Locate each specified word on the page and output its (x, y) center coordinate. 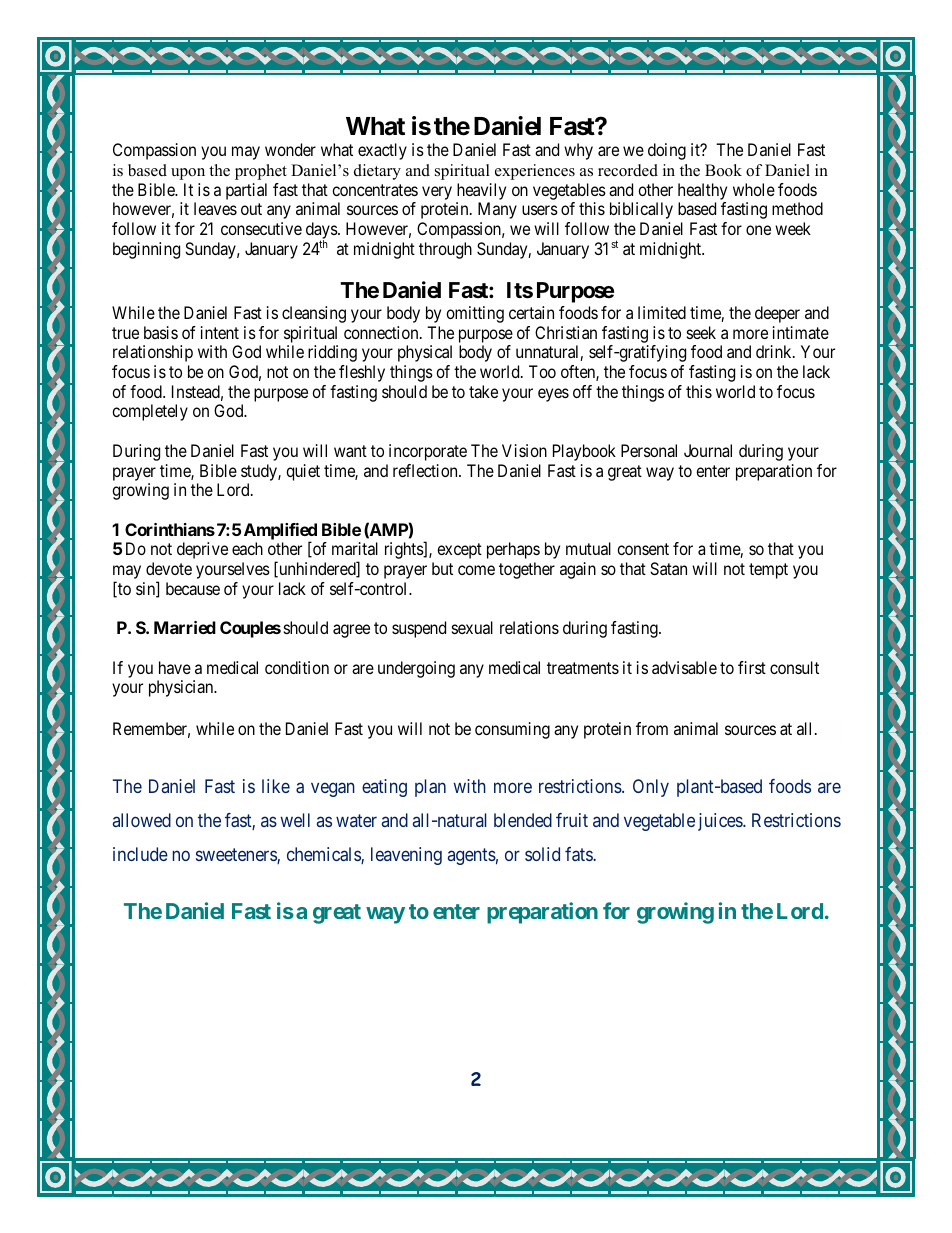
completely (150, 412)
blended (523, 820)
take (483, 391)
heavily (481, 191)
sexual (472, 627)
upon (188, 174)
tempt (768, 571)
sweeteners (237, 856)
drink (775, 351)
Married (185, 627)
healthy (702, 191)
